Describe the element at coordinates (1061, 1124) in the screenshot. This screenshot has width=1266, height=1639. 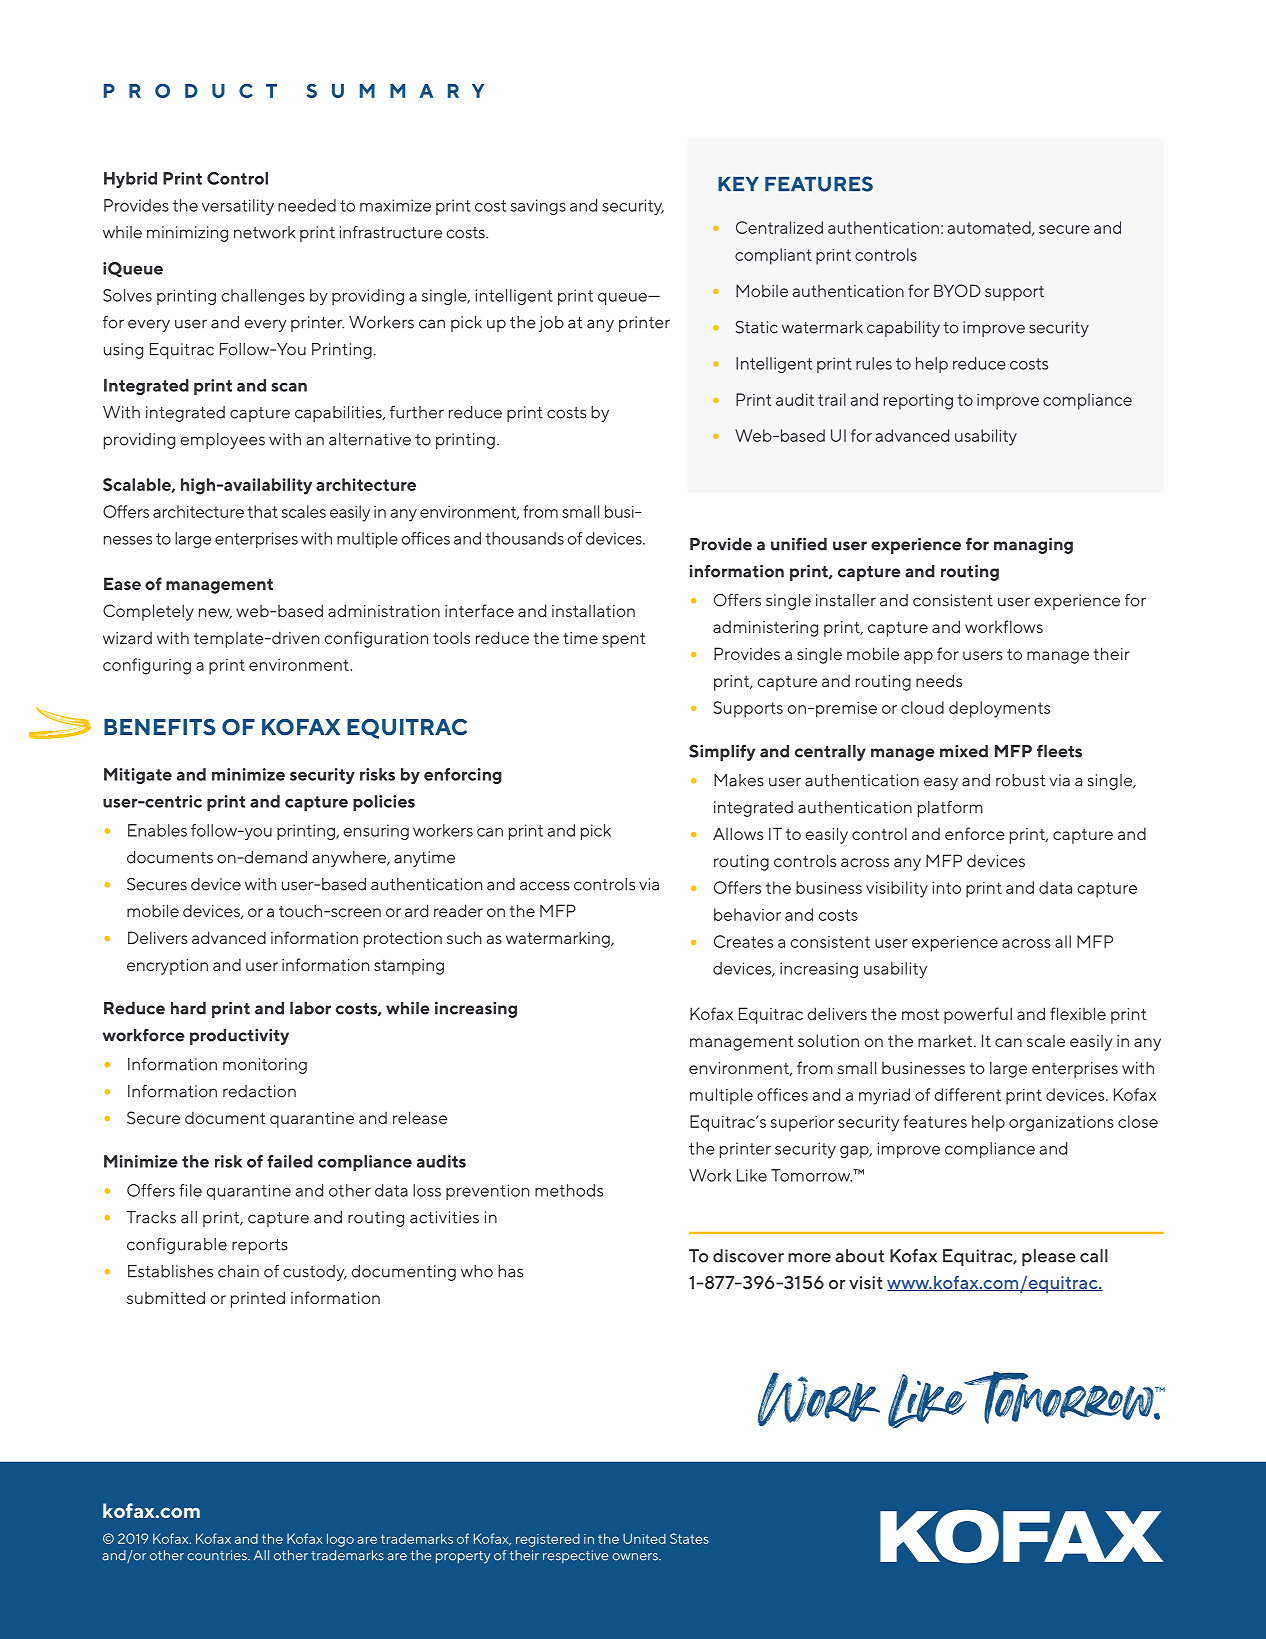
I see `organizations` at that location.
